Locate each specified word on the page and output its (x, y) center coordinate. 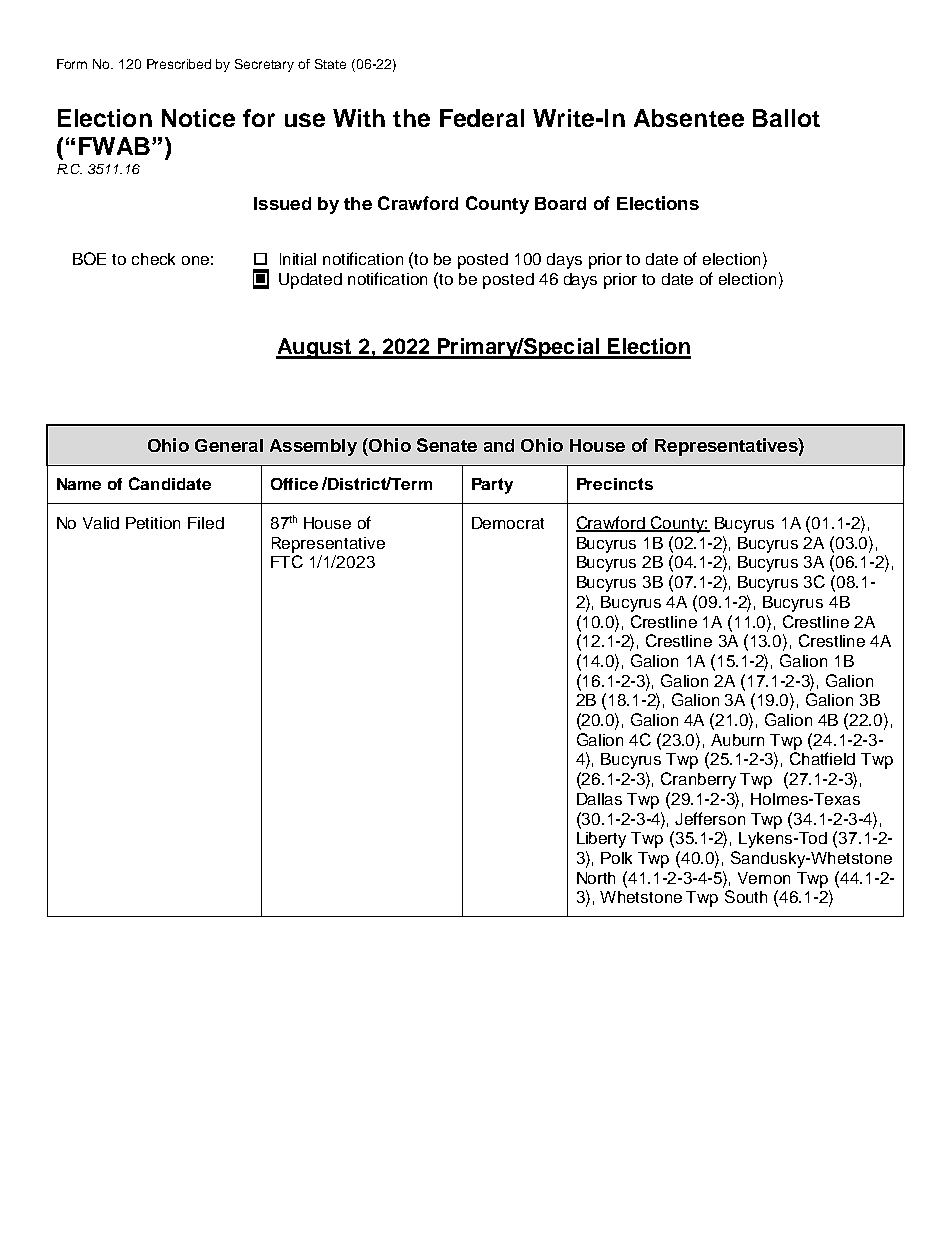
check (153, 259)
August (314, 348)
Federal (482, 118)
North (596, 878)
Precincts (615, 484)
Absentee (689, 118)
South (746, 896)
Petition (153, 523)
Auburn (737, 740)
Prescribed (179, 64)
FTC (287, 561)
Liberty (601, 840)
